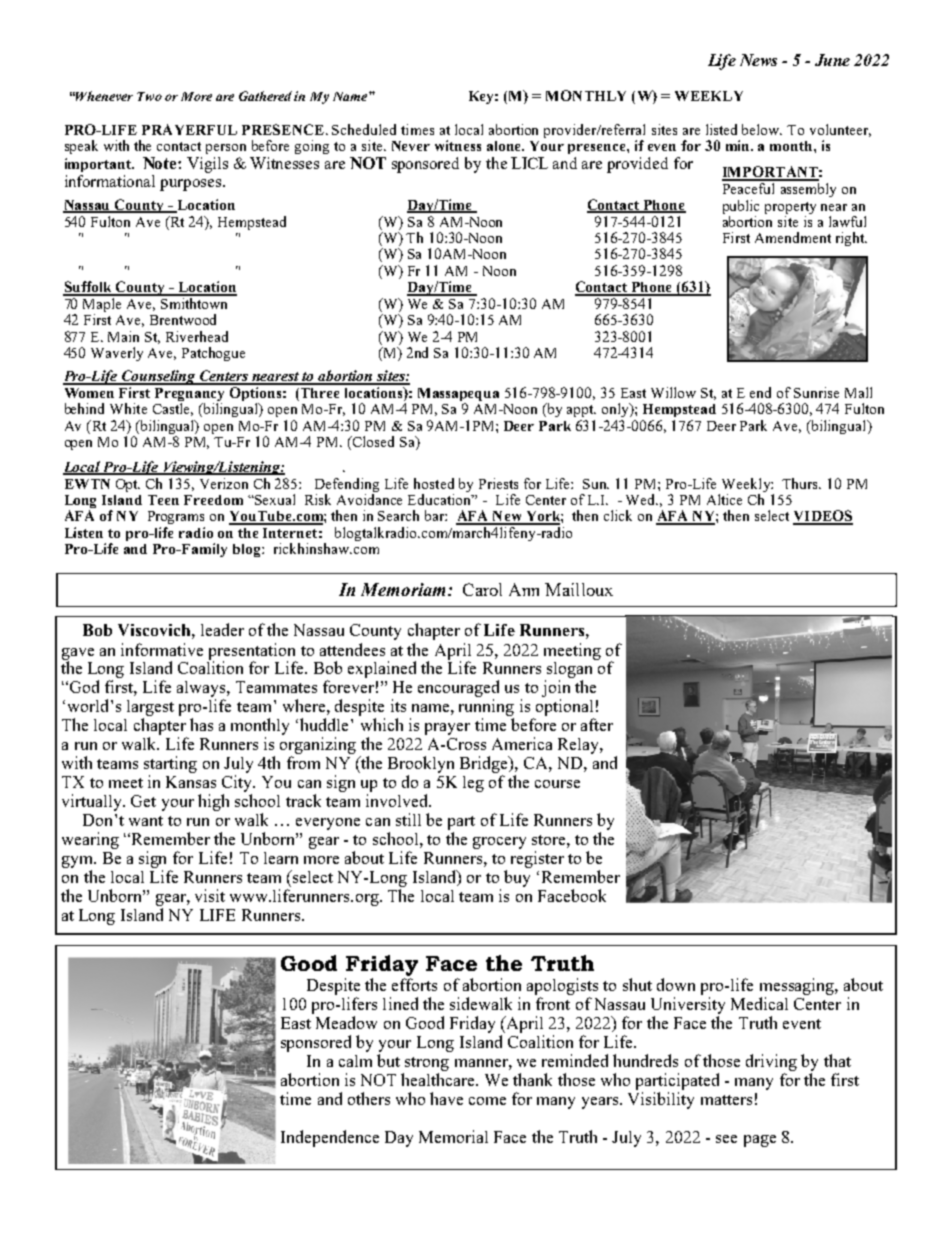 This image has height=1233, width=952. What do you see at coordinates (823, 517) in the image?
I see `VIDEOS` at bounding box center [823, 517].
